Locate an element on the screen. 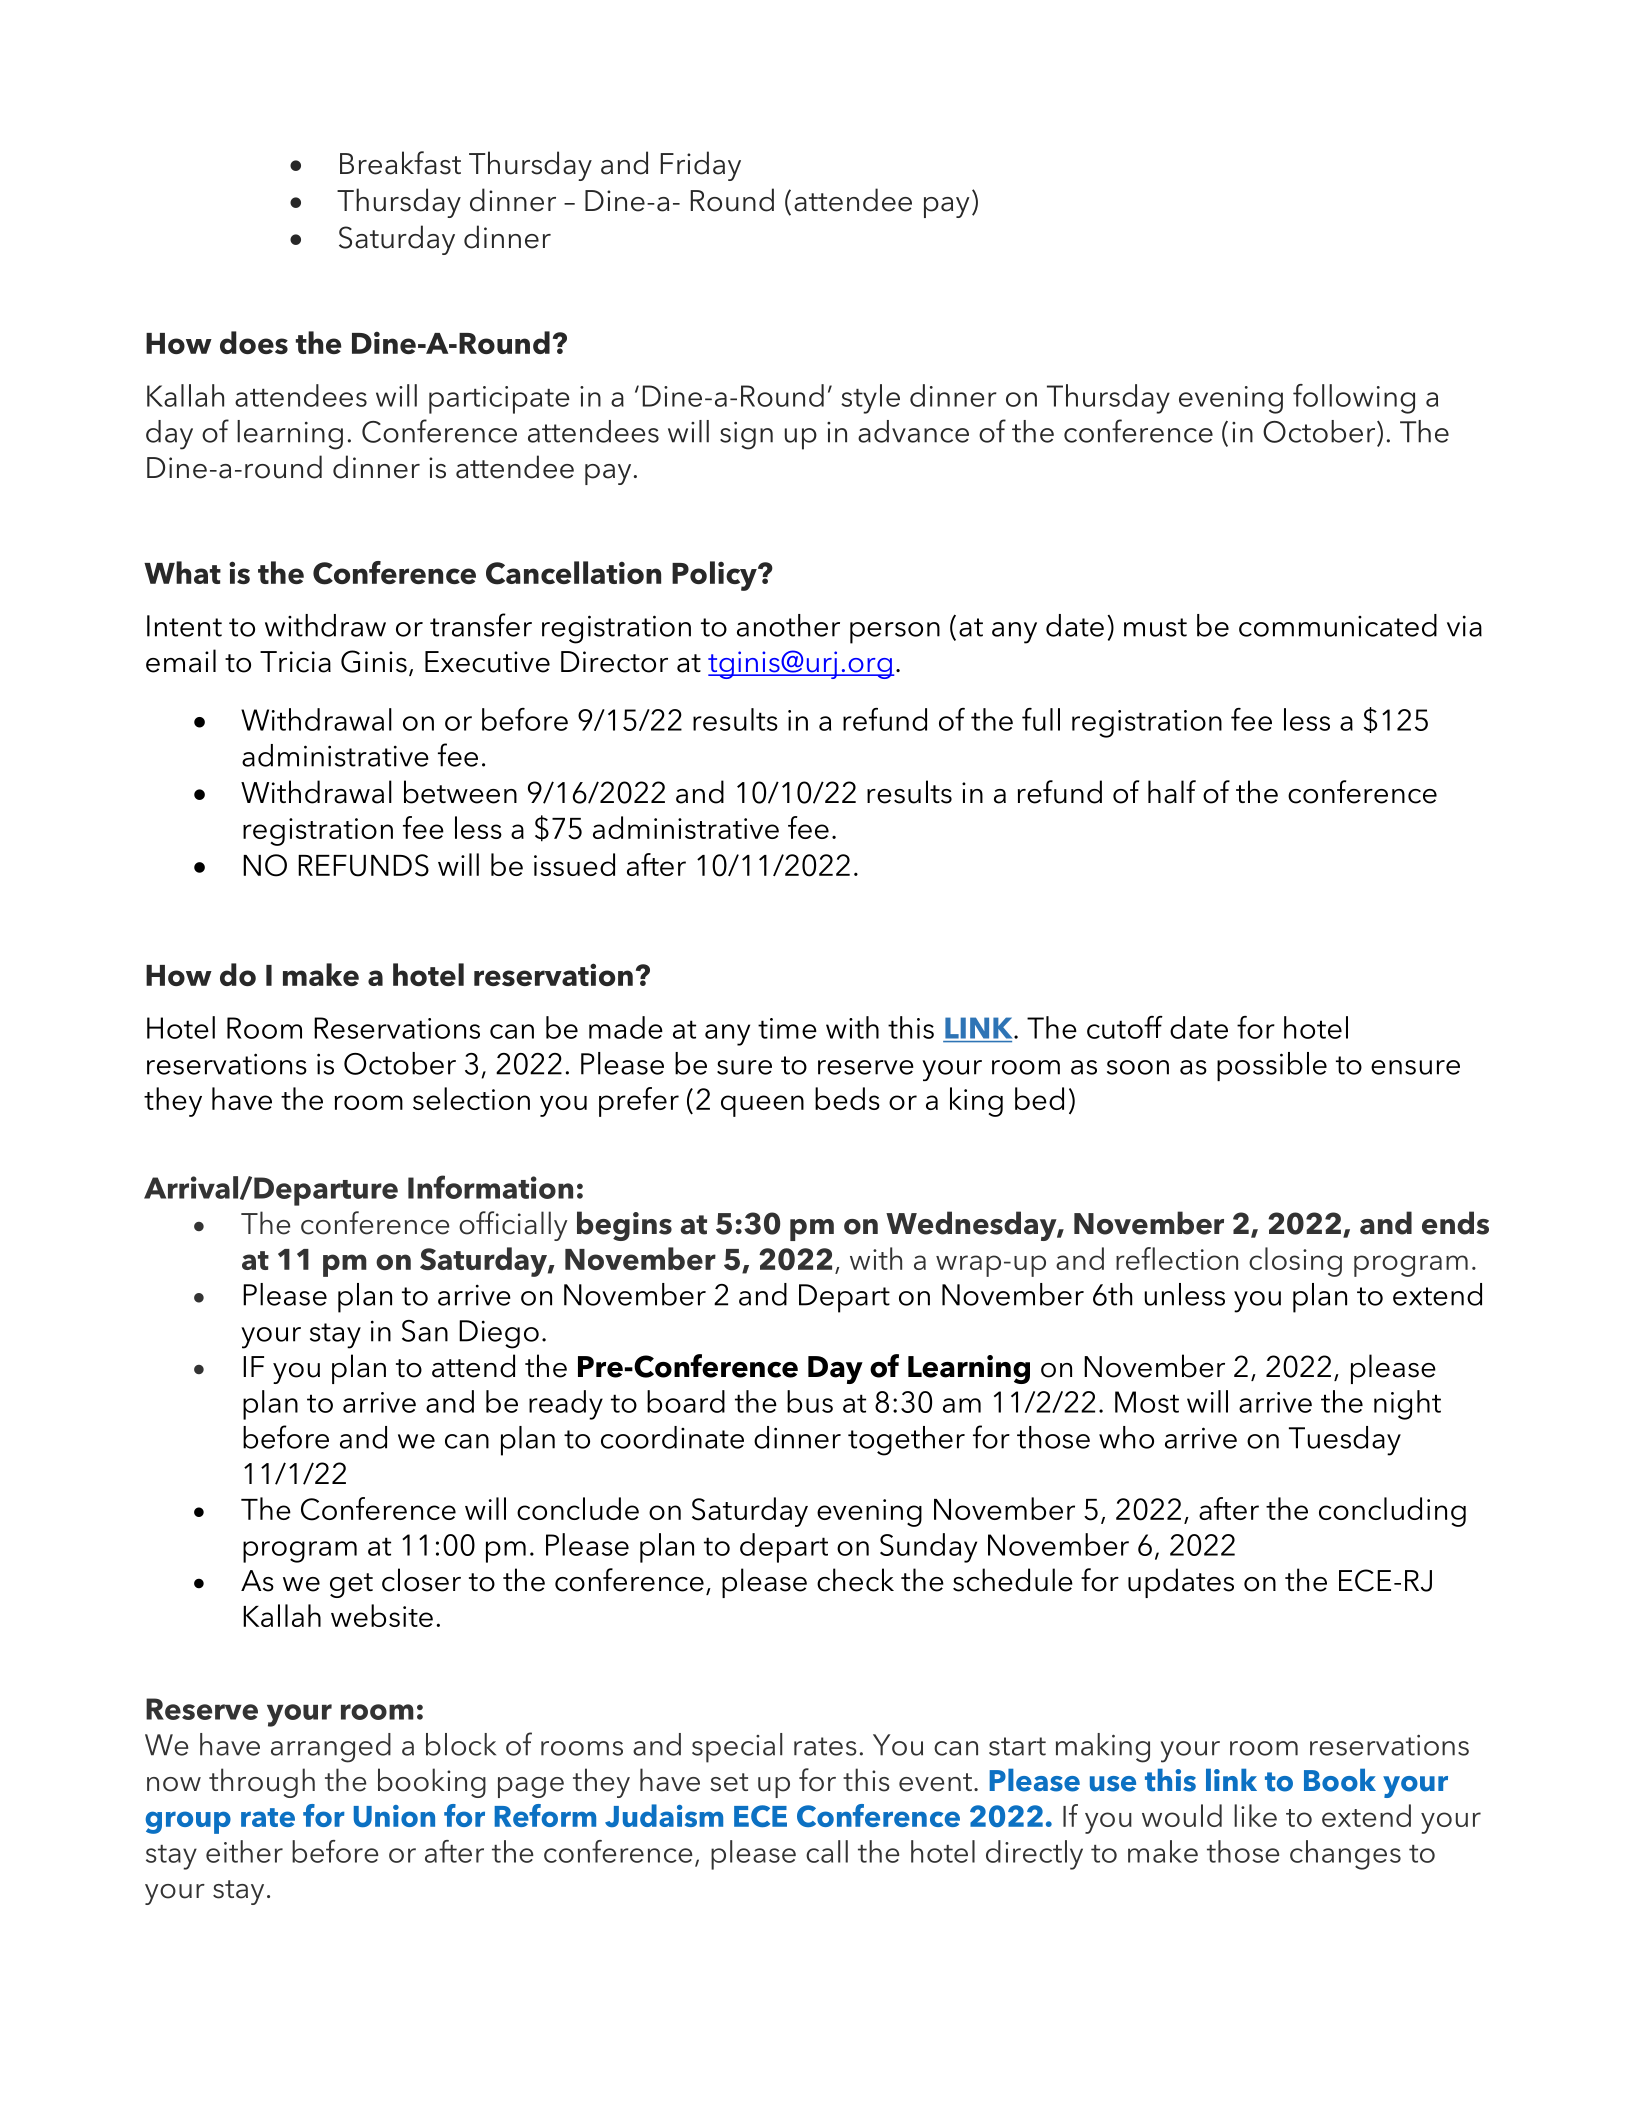  Breakfast is located at coordinates (400, 163).
